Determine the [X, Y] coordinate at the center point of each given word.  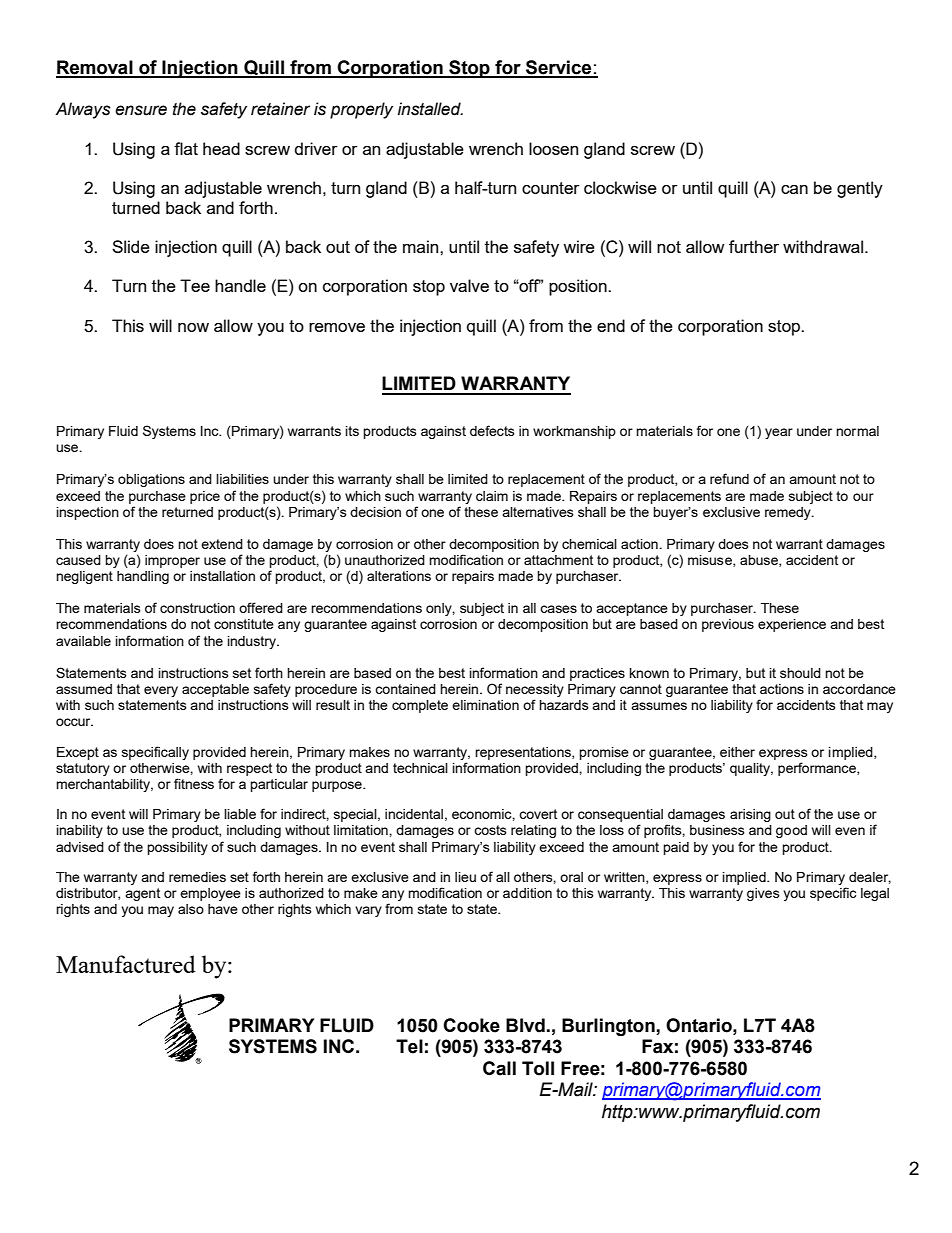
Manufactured [126, 964]
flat [186, 148]
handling [143, 577]
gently [860, 189]
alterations [399, 576]
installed [430, 109]
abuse [760, 561]
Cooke [471, 1025]
